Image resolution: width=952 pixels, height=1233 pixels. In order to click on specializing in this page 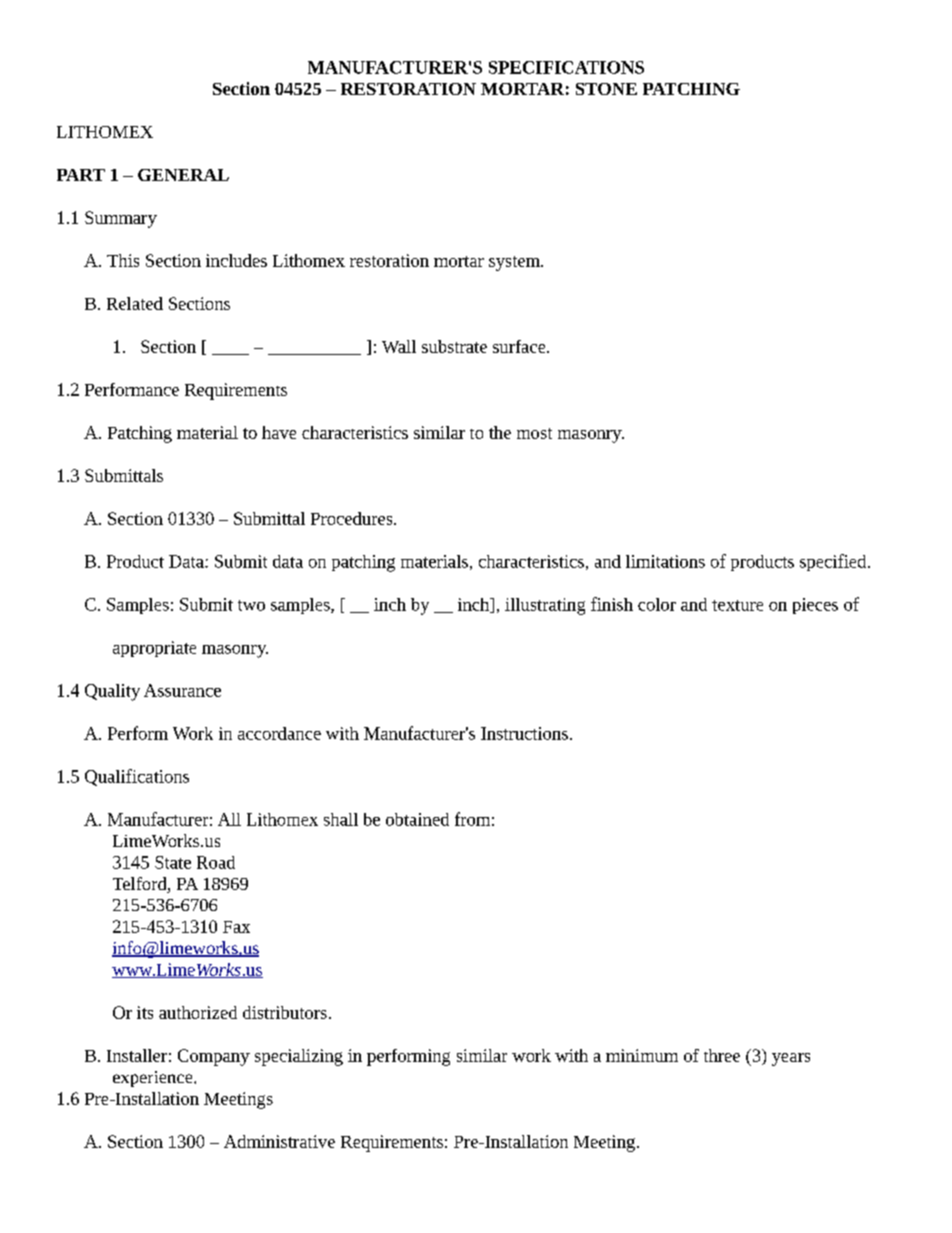, I will do `click(299, 1057)`.
